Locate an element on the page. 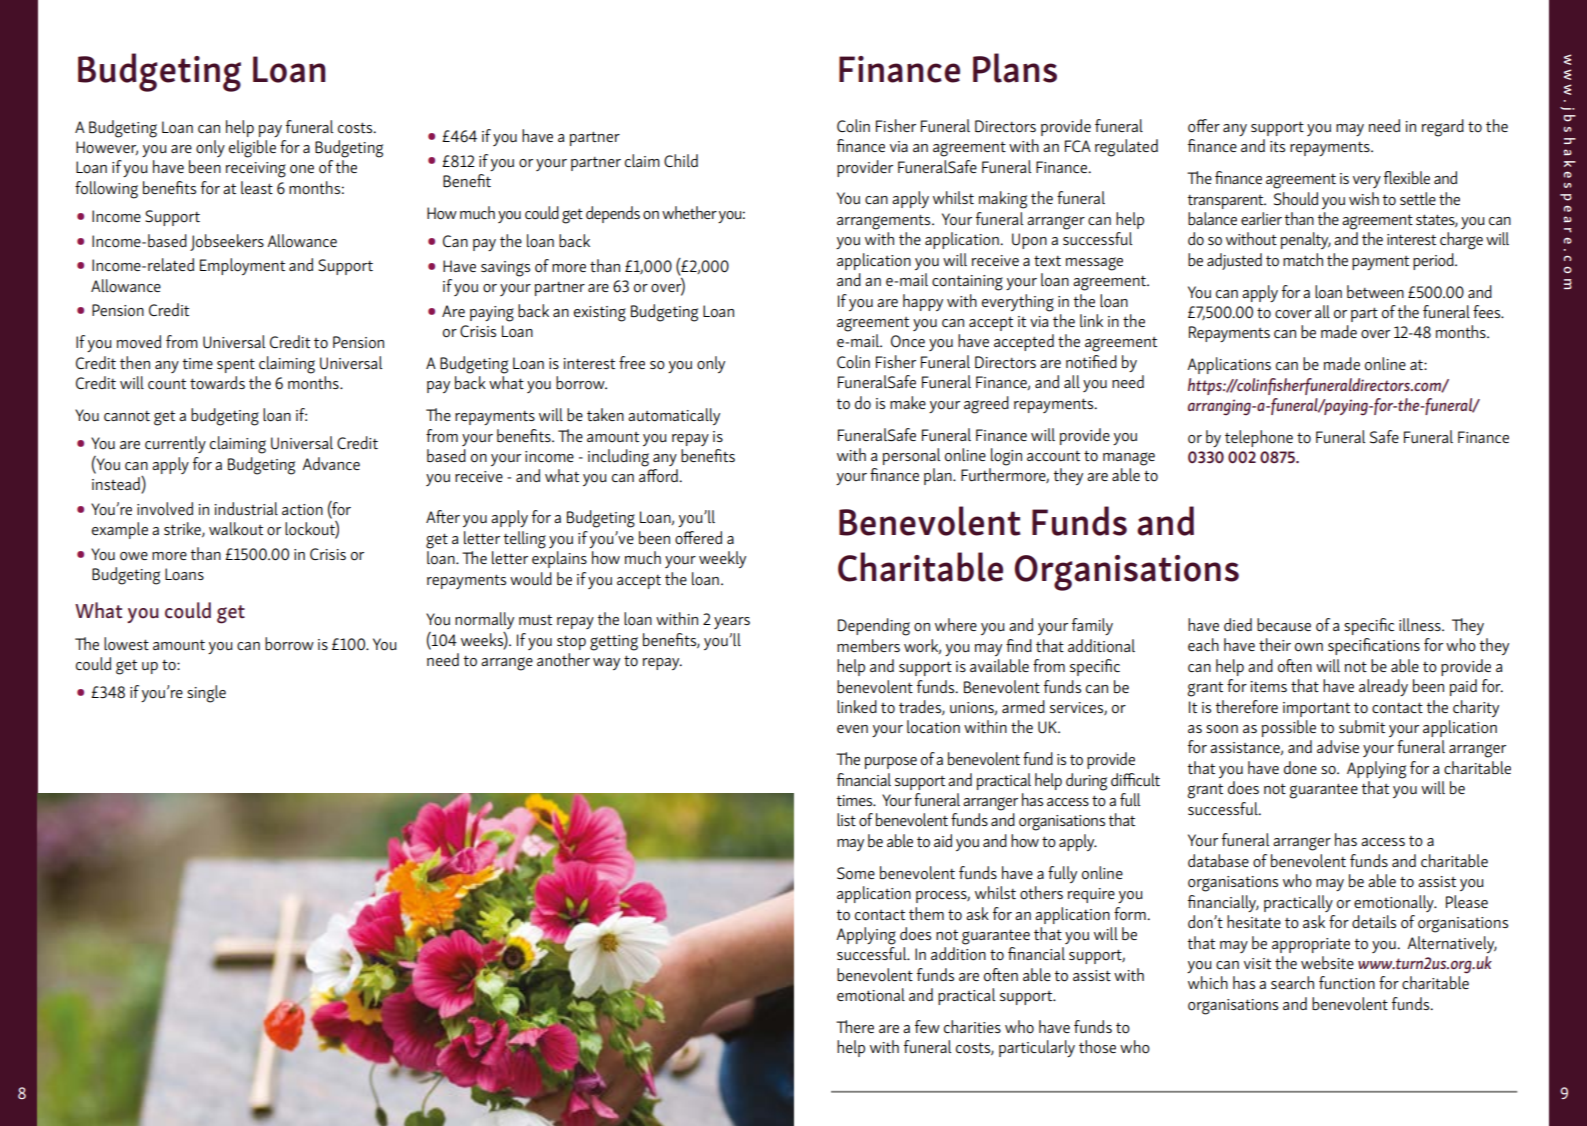  eligible is located at coordinates (252, 149).
